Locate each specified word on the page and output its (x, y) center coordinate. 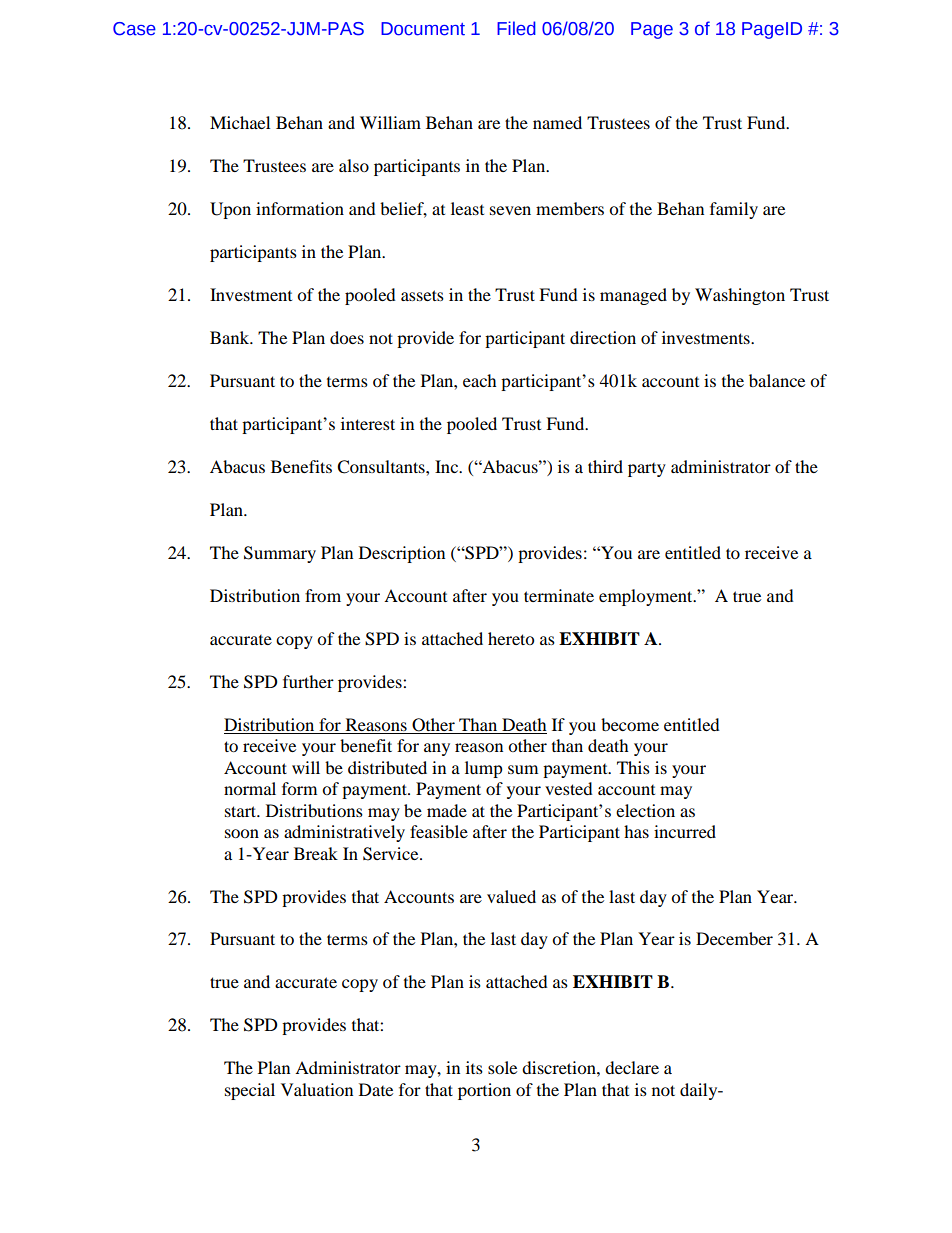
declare (632, 1067)
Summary (280, 554)
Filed (516, 28)
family (734, 210)
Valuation (317, 1089)
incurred (685, 831)
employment (647, 597)
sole (502, 1067)
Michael (240, 122)
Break (316, 853)
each (480, 380)
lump (484, 769)
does (347, 337)
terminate (559, 595)
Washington (740, 296)
